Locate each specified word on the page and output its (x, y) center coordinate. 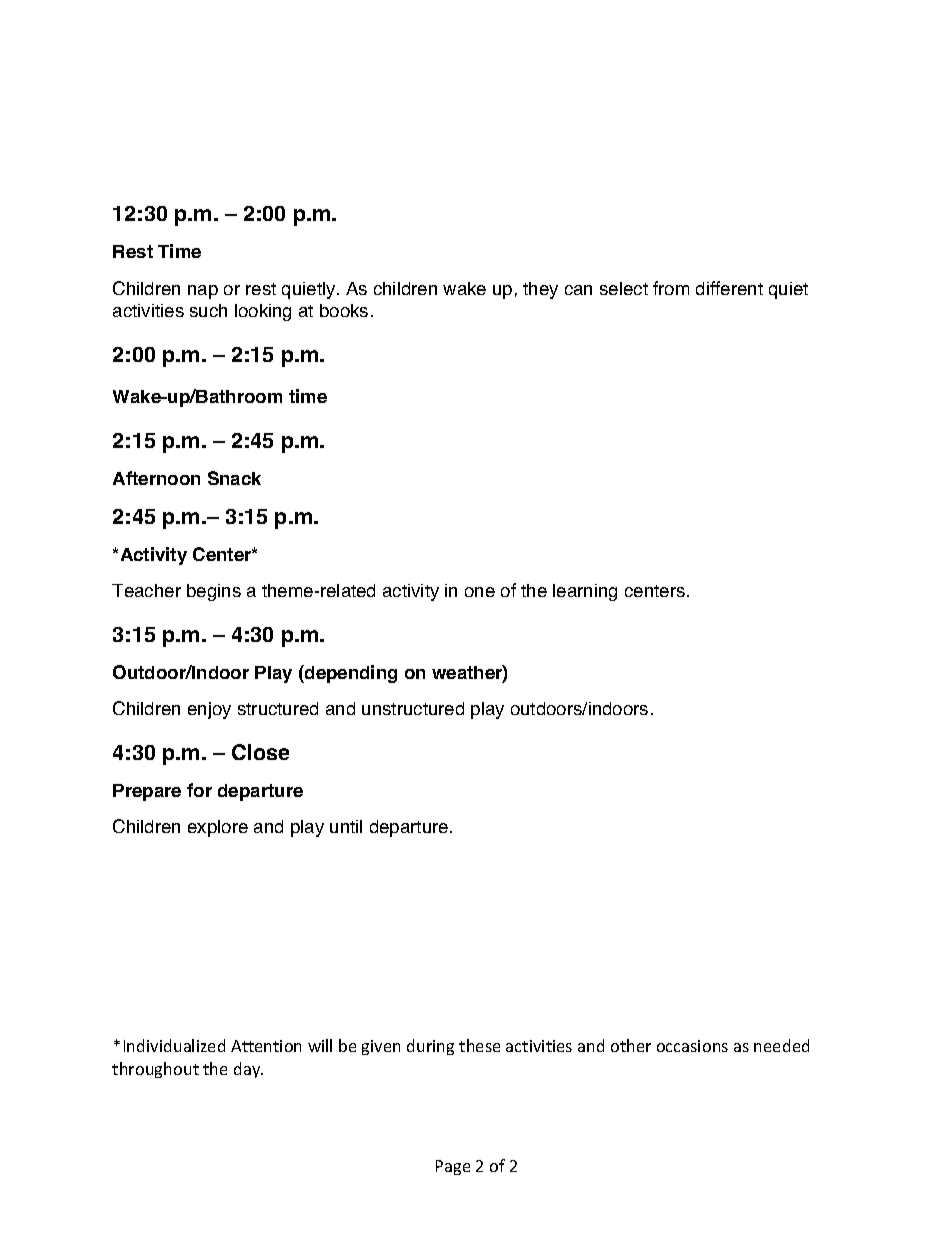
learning (585, 592)
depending (350, 674)
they (540, 290)
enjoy (209, 710)
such (208, 310)
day (248, 1070)
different (729, 288)
